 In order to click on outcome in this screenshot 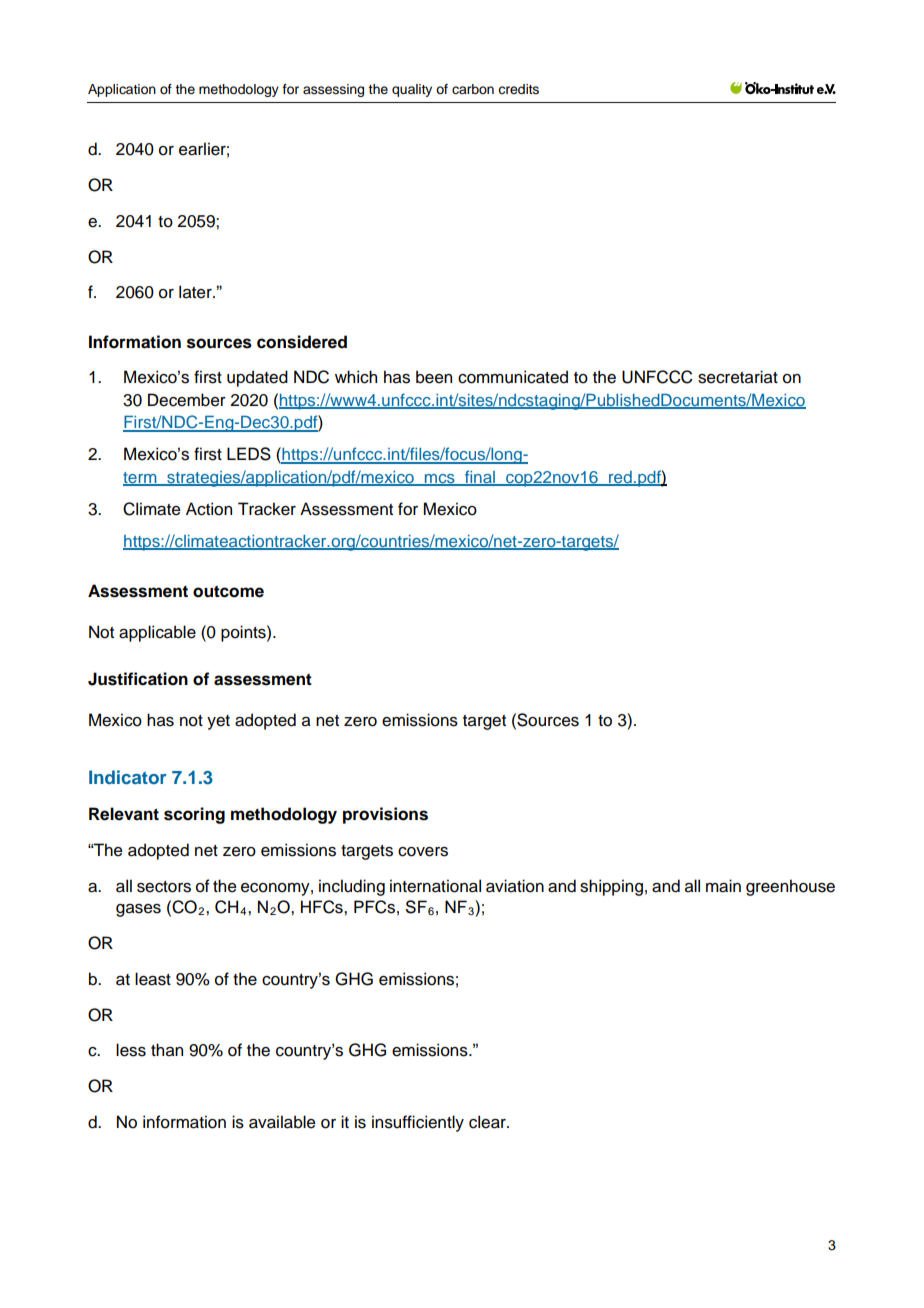, I will do `click(228, 591)`.
